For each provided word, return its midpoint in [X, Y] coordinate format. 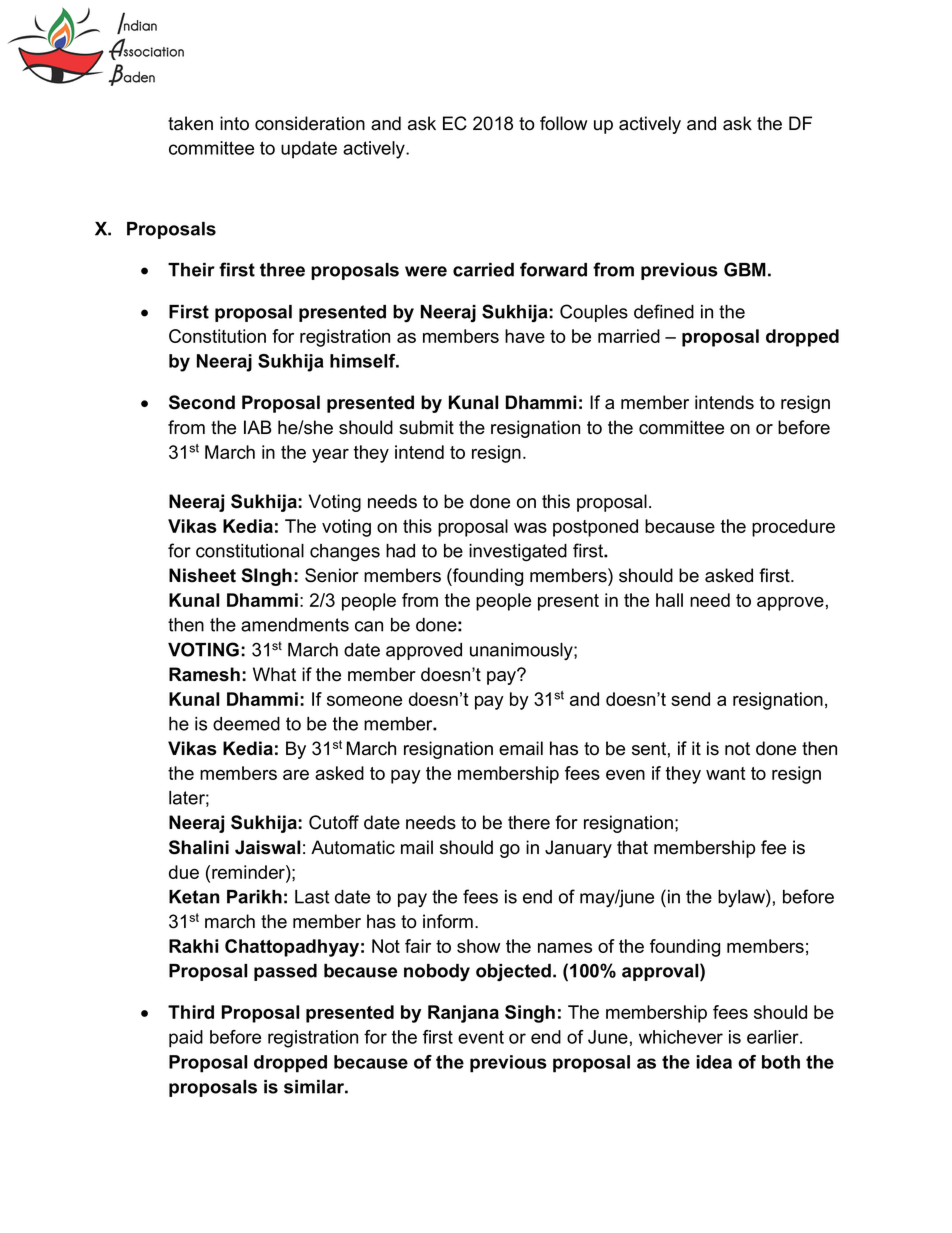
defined [664, 311]
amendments [295, 625]
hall [669, 600]
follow [563, 123]
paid [186, 1039]
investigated [518, 553]
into [234, 123]
